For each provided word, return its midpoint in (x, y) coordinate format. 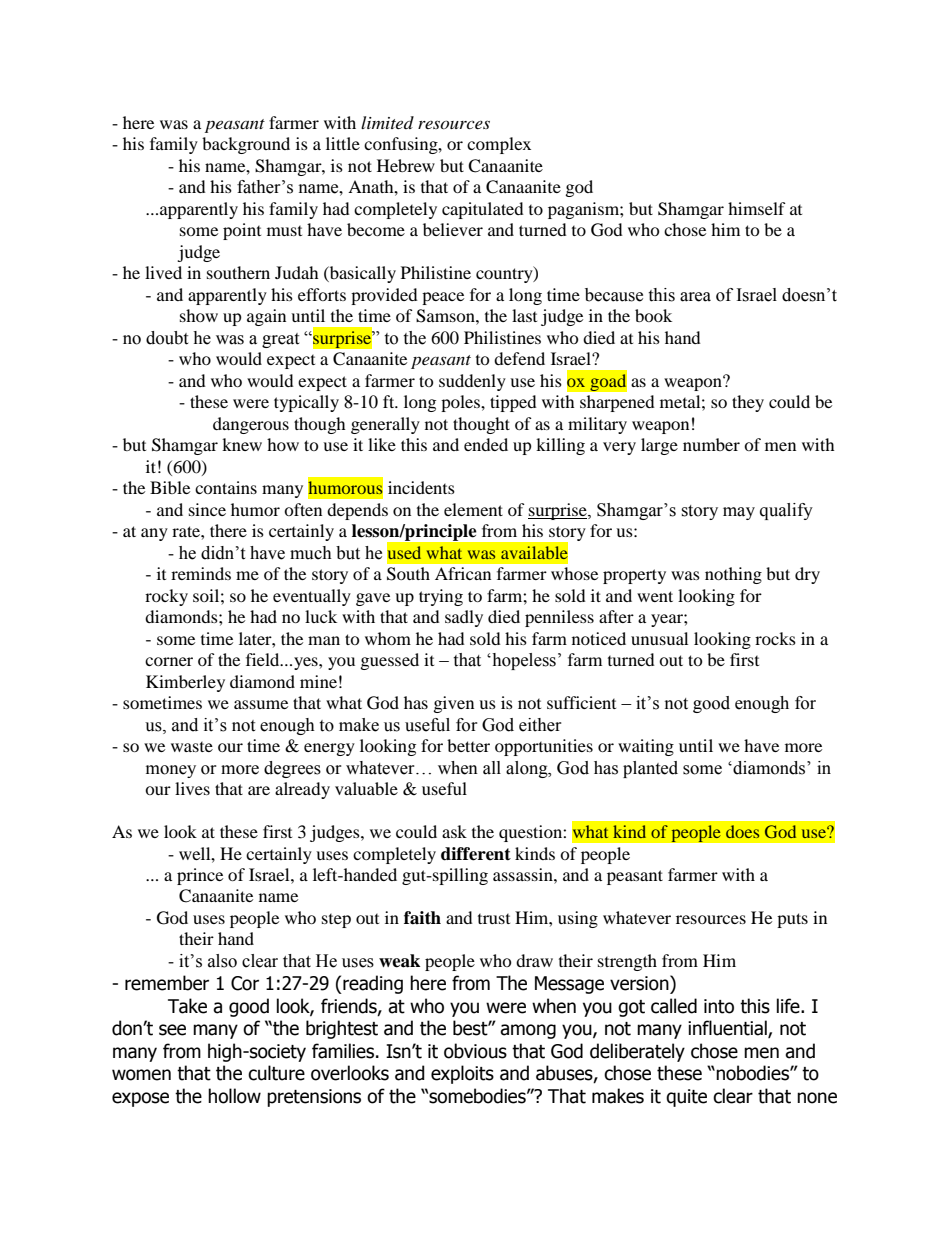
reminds (201, 573)
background (246, 145)
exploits (462, 1074)
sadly (464, 618)
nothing (733, 575)
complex (499, 145)
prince (200, 876)
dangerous (251, 425)
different (476, 854)
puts (792, 920)
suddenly (472, 382)
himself (757, 208)
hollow (234, 1096)
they (748, 403)
